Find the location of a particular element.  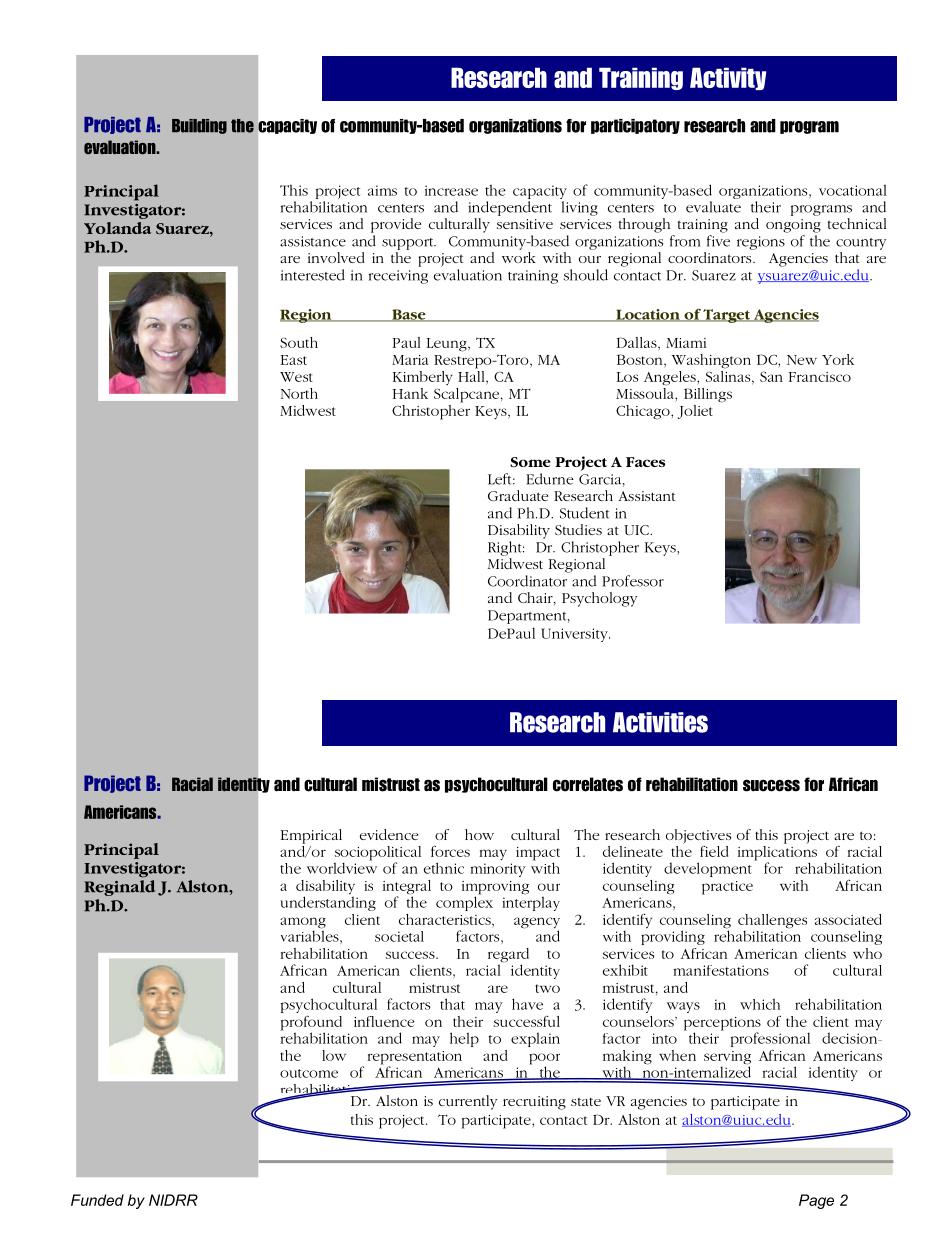

Empirical is located at coordinates (311, 836).
